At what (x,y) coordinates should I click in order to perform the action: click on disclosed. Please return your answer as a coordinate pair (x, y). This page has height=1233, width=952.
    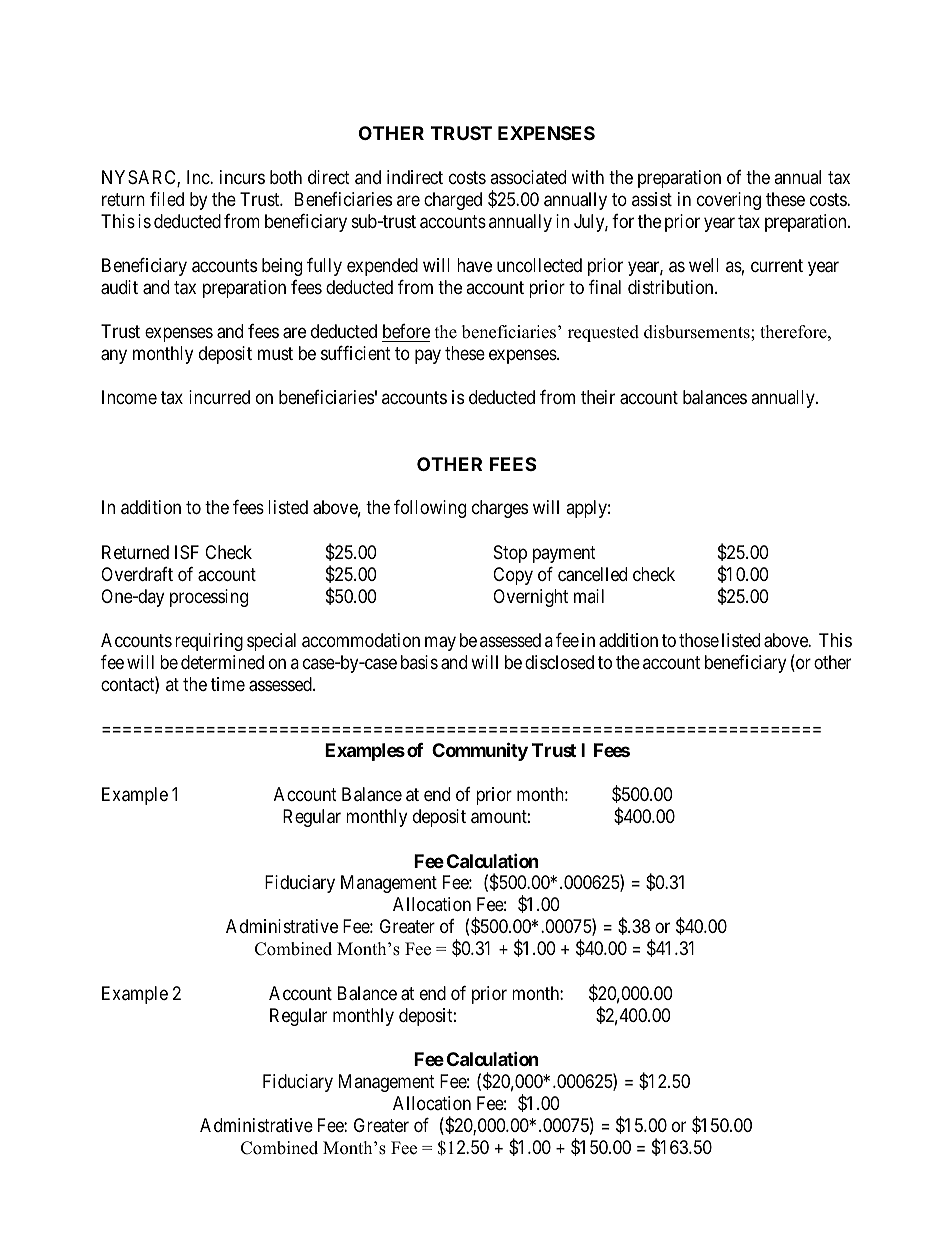
    Looking at the image, I should click on (559, 662).
